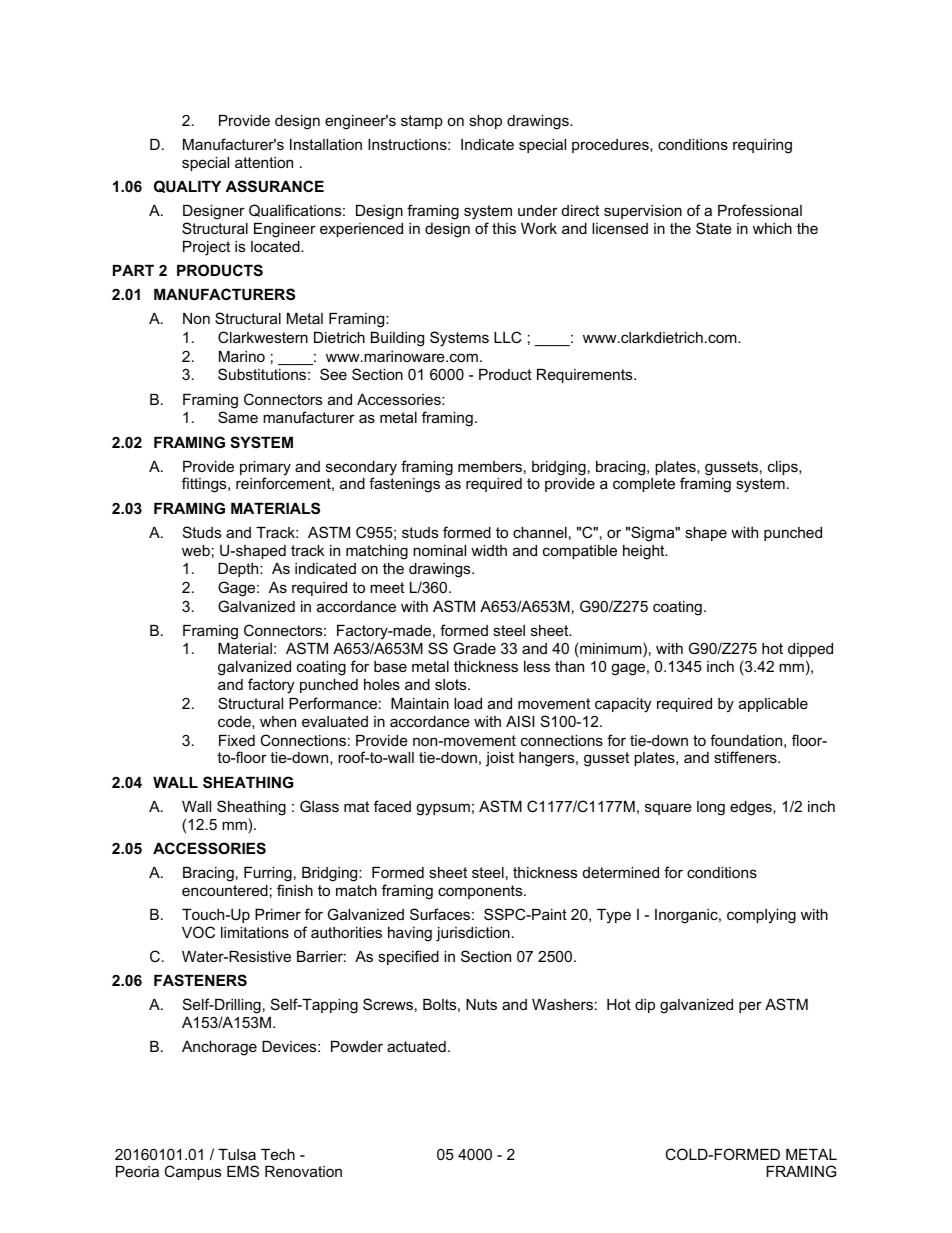 Image resolution: width=952 pixels, height=1233 pixels. What do you see at coordinates (237, 740) in the page?
I see `Fixed` at bounding box center [237, 740].
